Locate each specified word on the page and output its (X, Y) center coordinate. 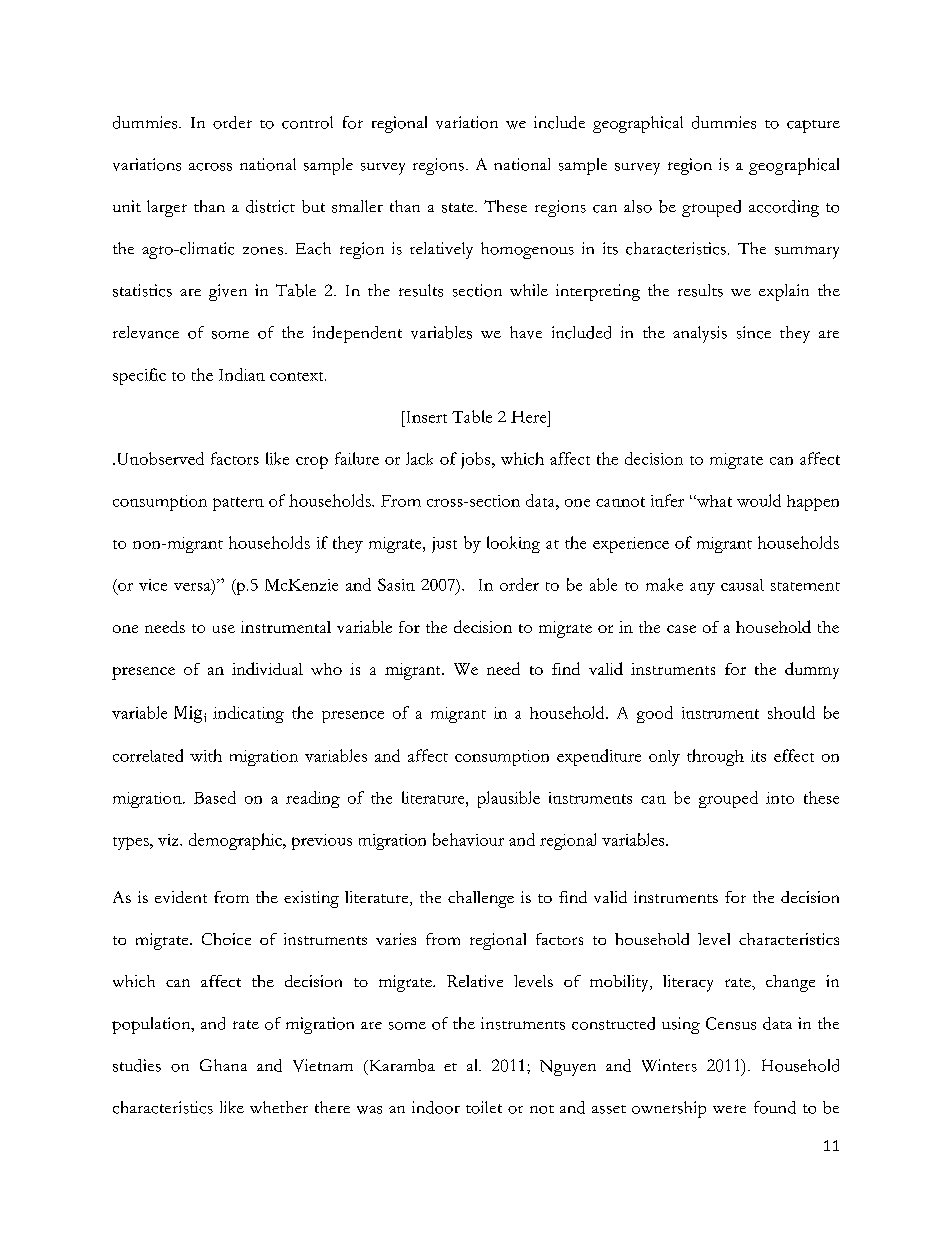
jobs (477, 460)
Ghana (223, 1065)
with (206, 755)
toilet (484, 1107)
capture (813, 126)
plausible (509, 799)
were (729, 1109)
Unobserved (159, 458)
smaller (357, 206)
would (759, 500)
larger (167, 208)
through (715, 757)
